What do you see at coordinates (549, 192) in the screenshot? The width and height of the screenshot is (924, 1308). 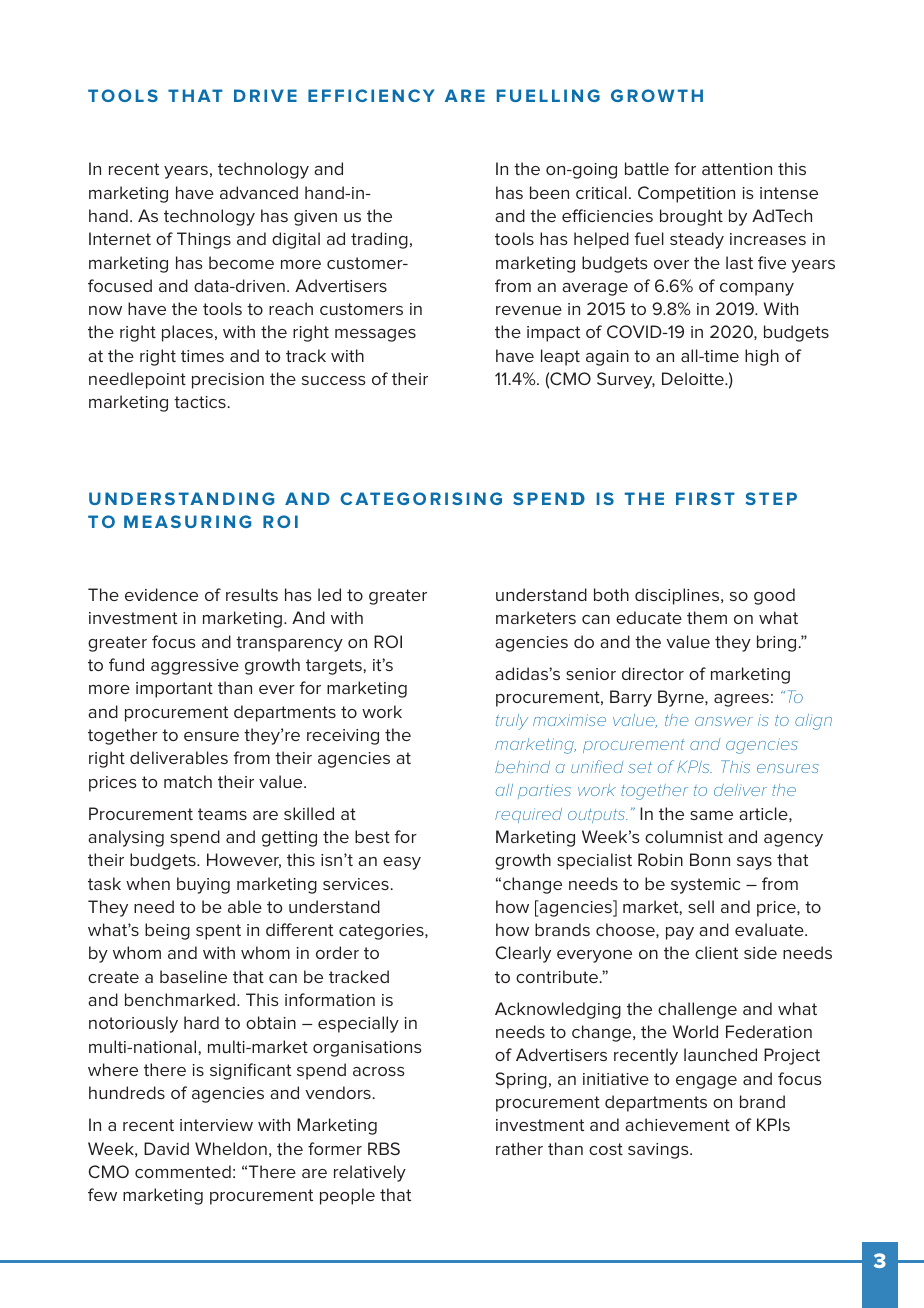 I see `been` at bounding box center [549, 192].
